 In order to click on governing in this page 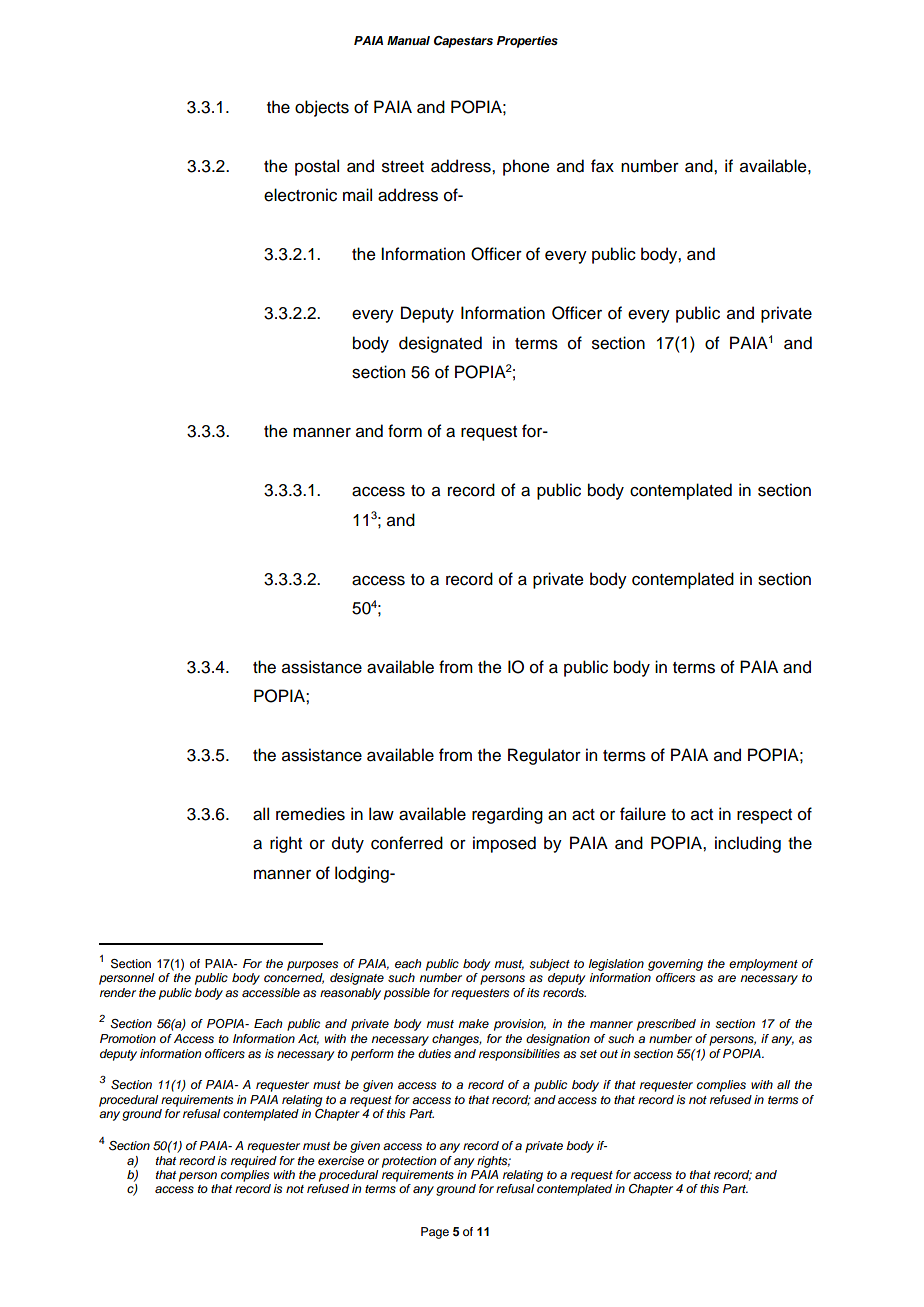, I will do `click(675, 965)`.
